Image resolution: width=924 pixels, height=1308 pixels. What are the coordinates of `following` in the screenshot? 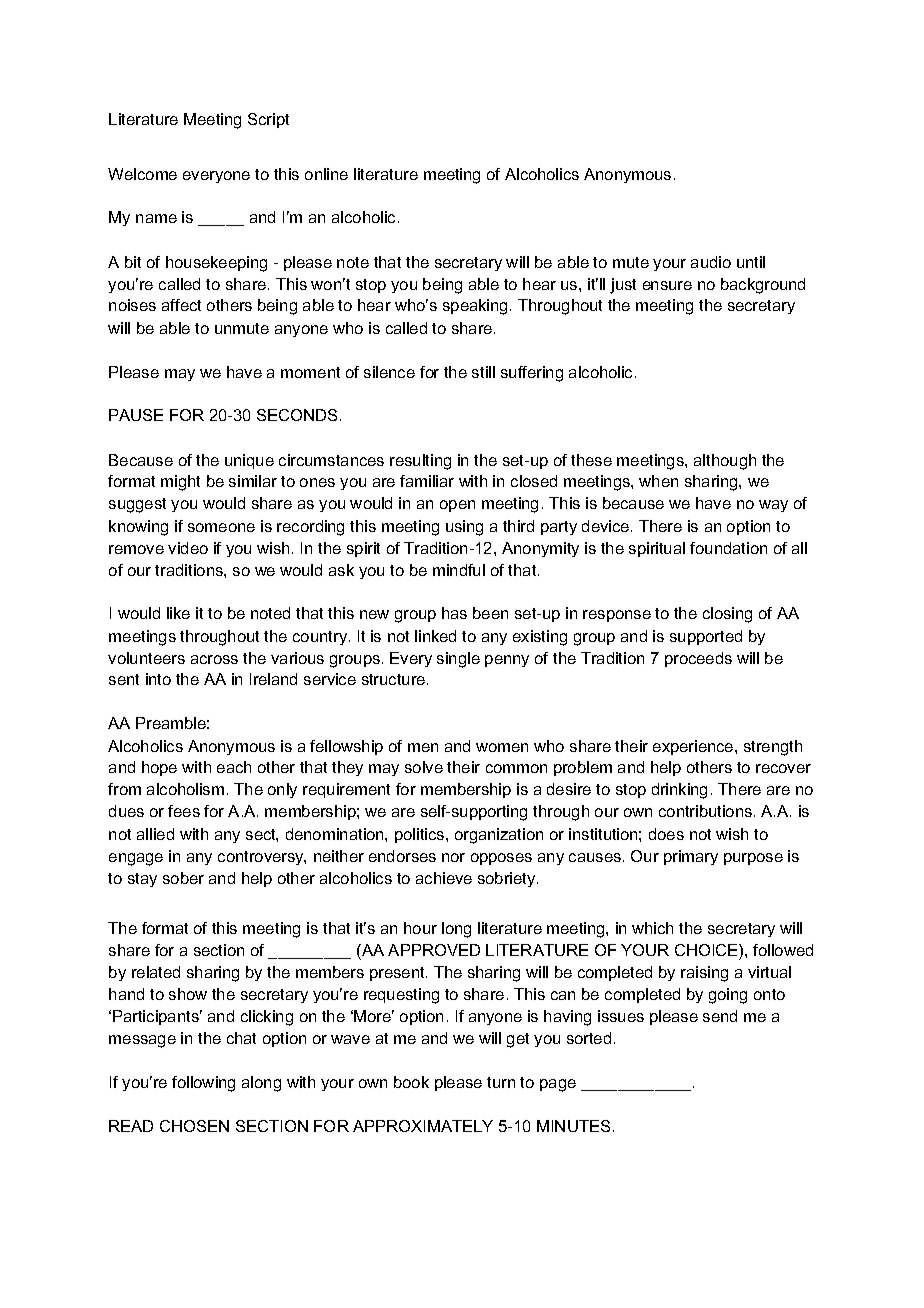 It's located at (203, 1084).
